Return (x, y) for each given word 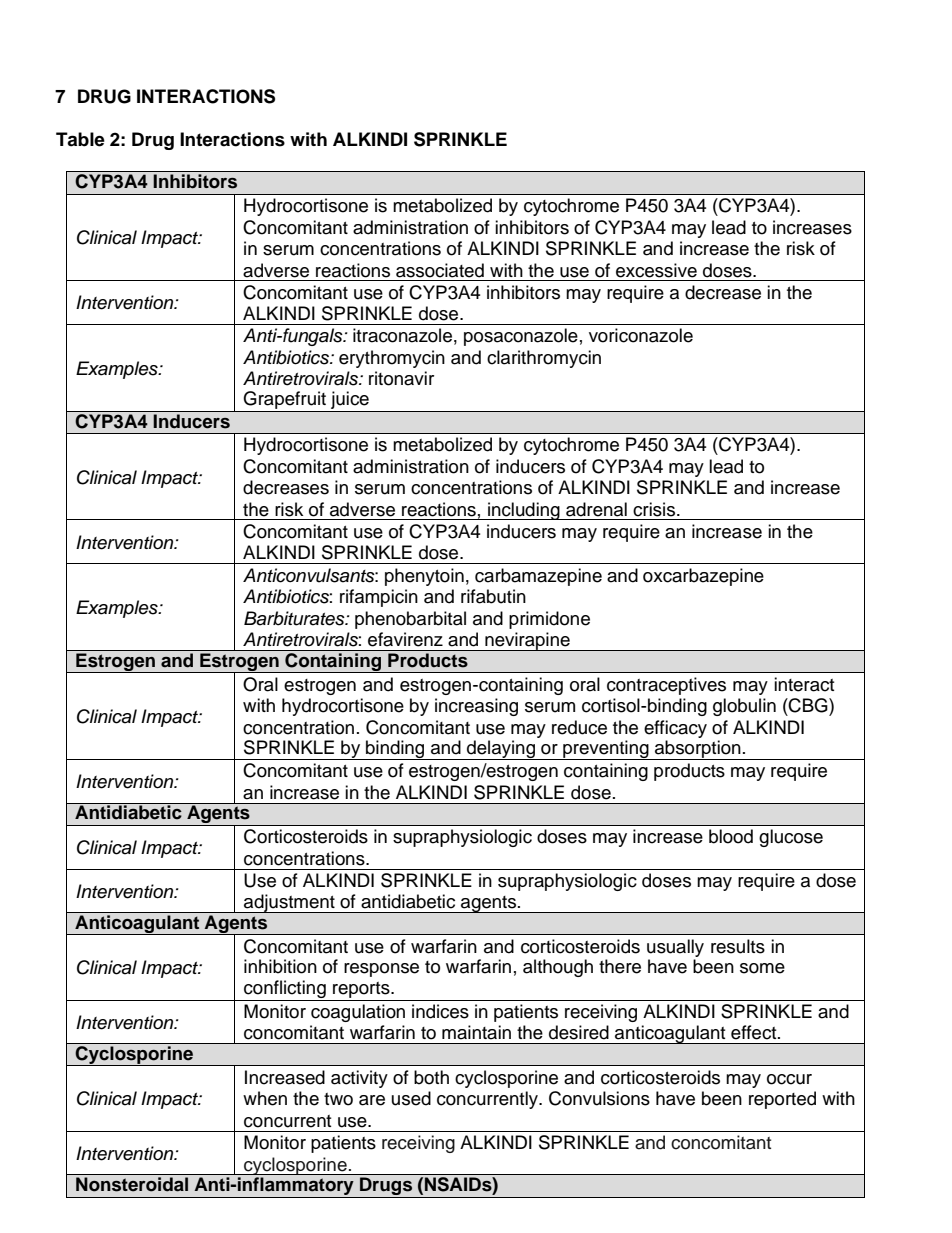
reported (782, 1100)
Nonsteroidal (132, 1184)
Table (80, 139)
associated (440, 270)
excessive (656, 270)
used (411, 1098)
